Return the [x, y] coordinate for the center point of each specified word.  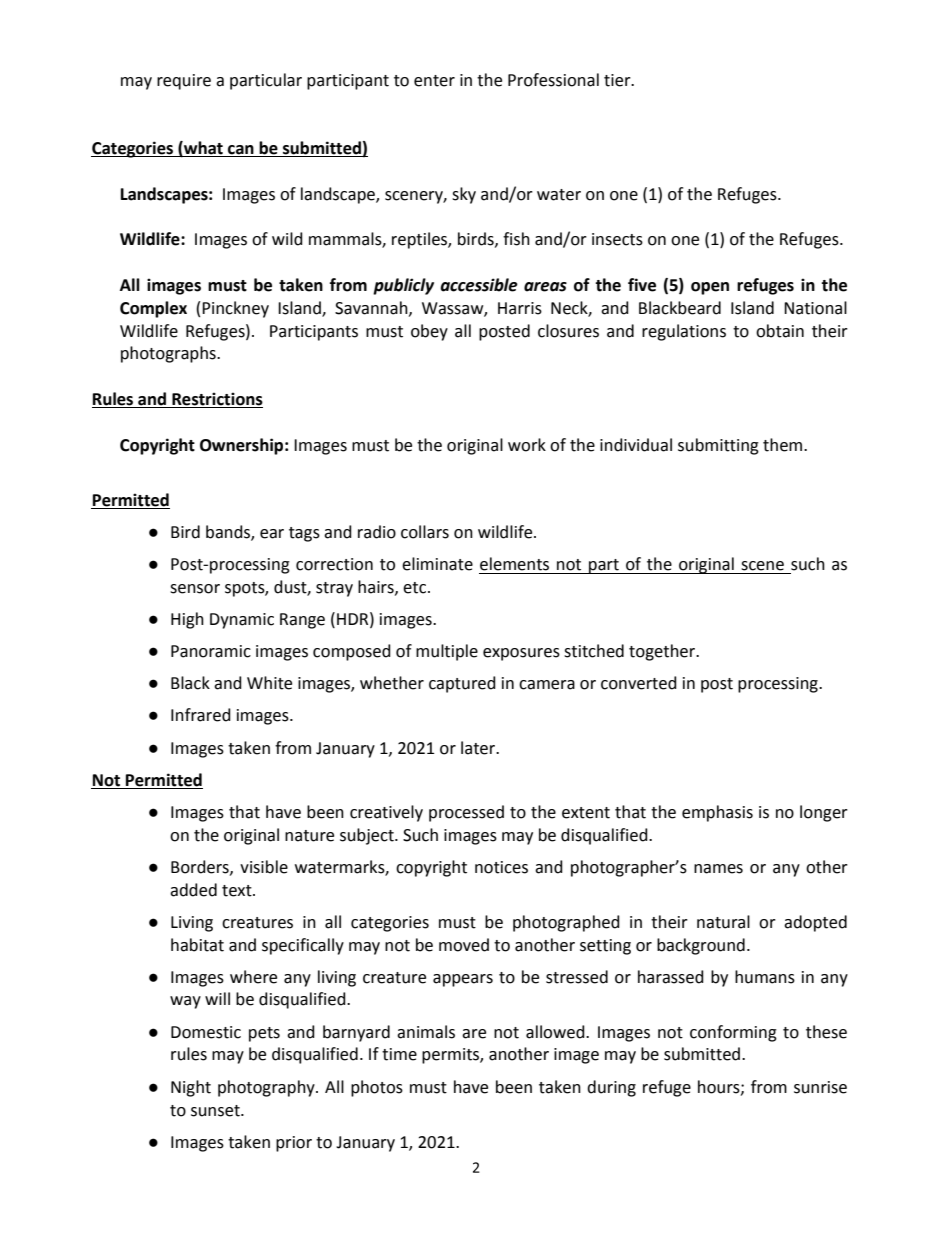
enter [434, 81]
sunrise [820, 1087]
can [241, 151]
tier [618, 80]
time [399, 1054]
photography [267, 1088]
